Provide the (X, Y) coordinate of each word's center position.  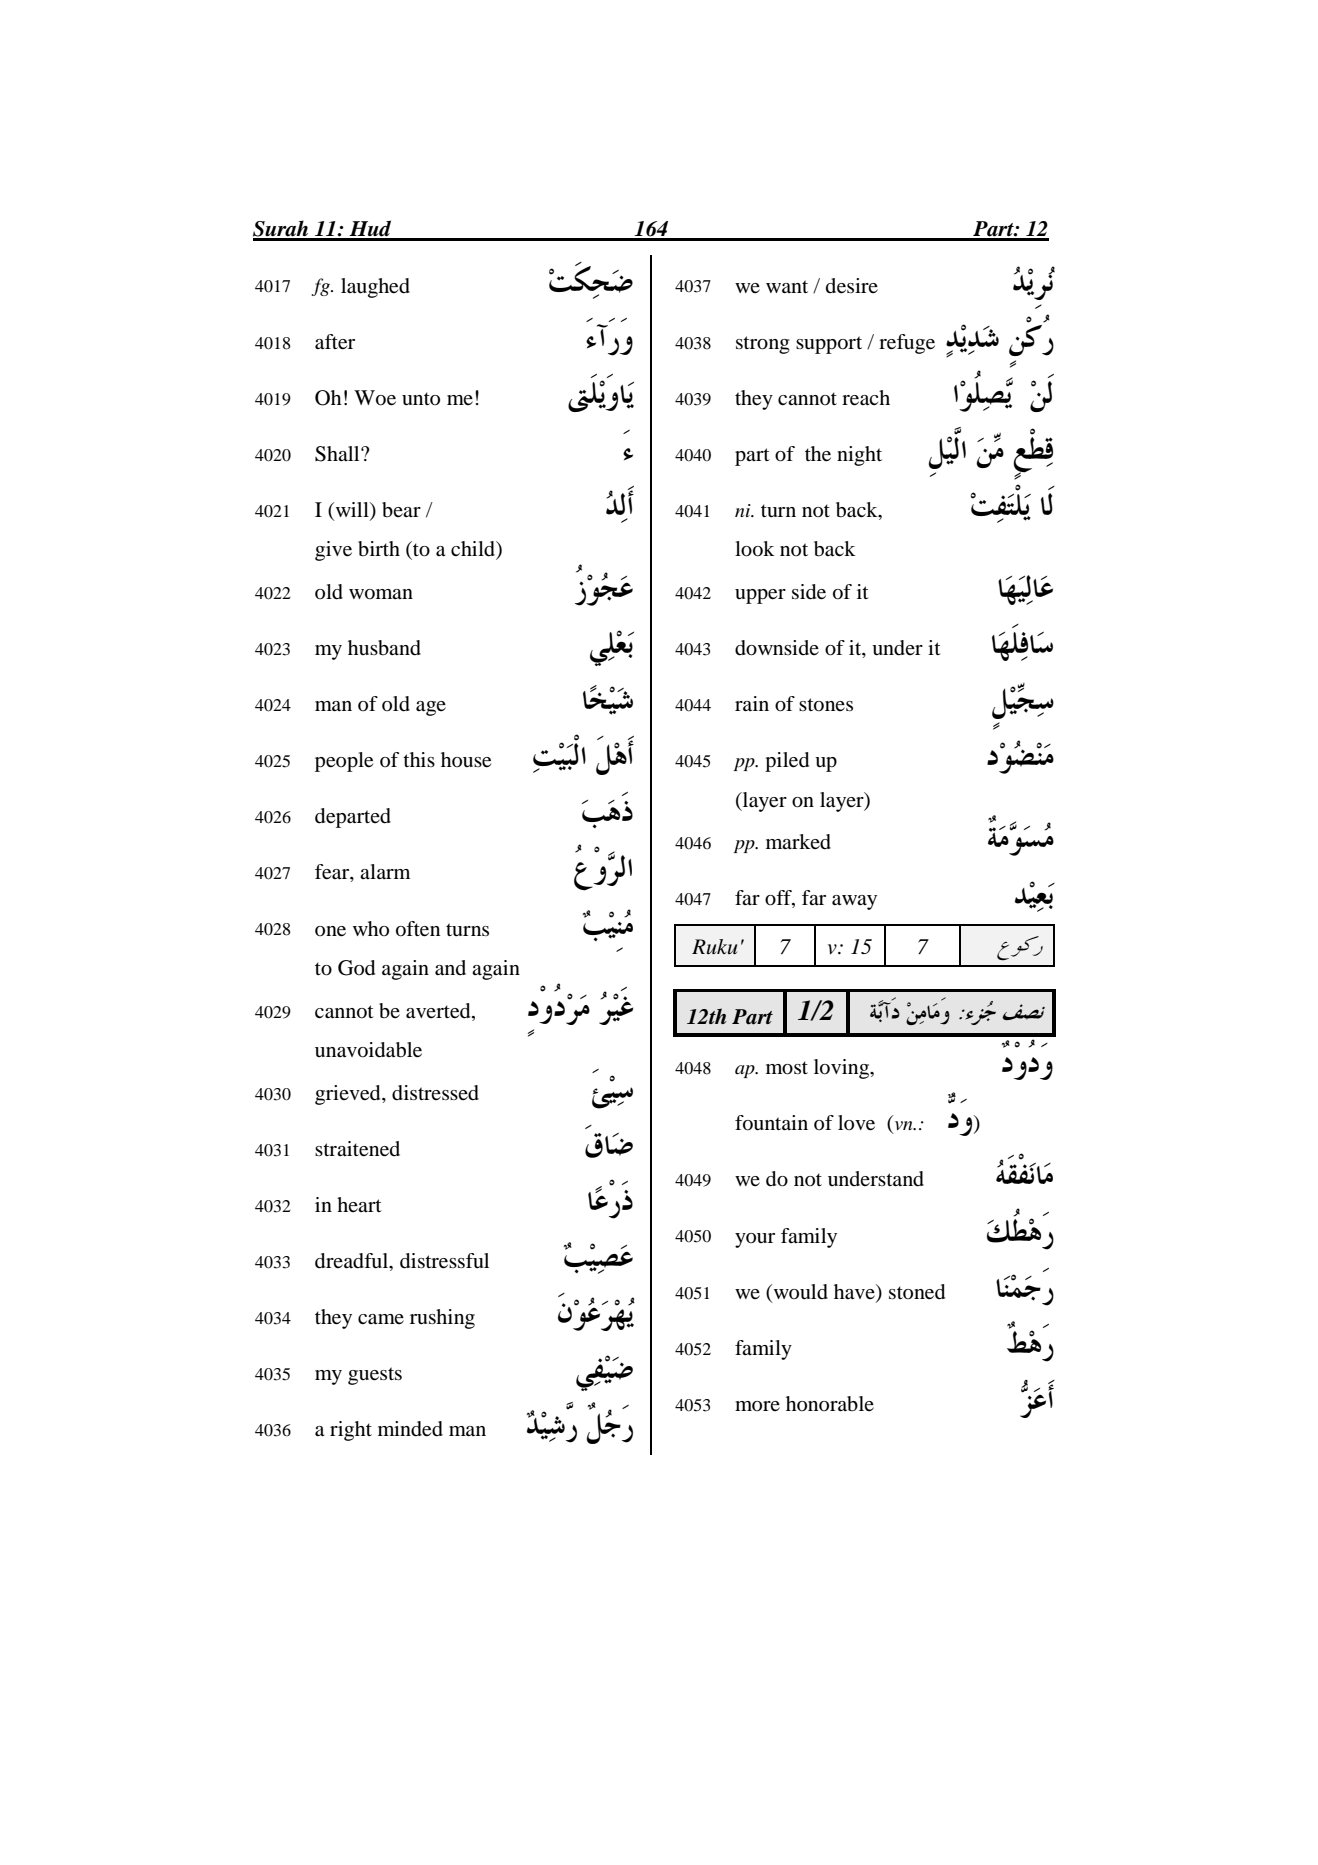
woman (381, 594)
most (787, 1068)
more (757, 1406)
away (854, 902)
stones (826, 705)
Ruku (714, 946)
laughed (375, 288)
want (787, 286)
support (829, 345)
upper (760, 596)
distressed (435, 1093)
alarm (385, 871)
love (856, 1123)
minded (410, 1429)
